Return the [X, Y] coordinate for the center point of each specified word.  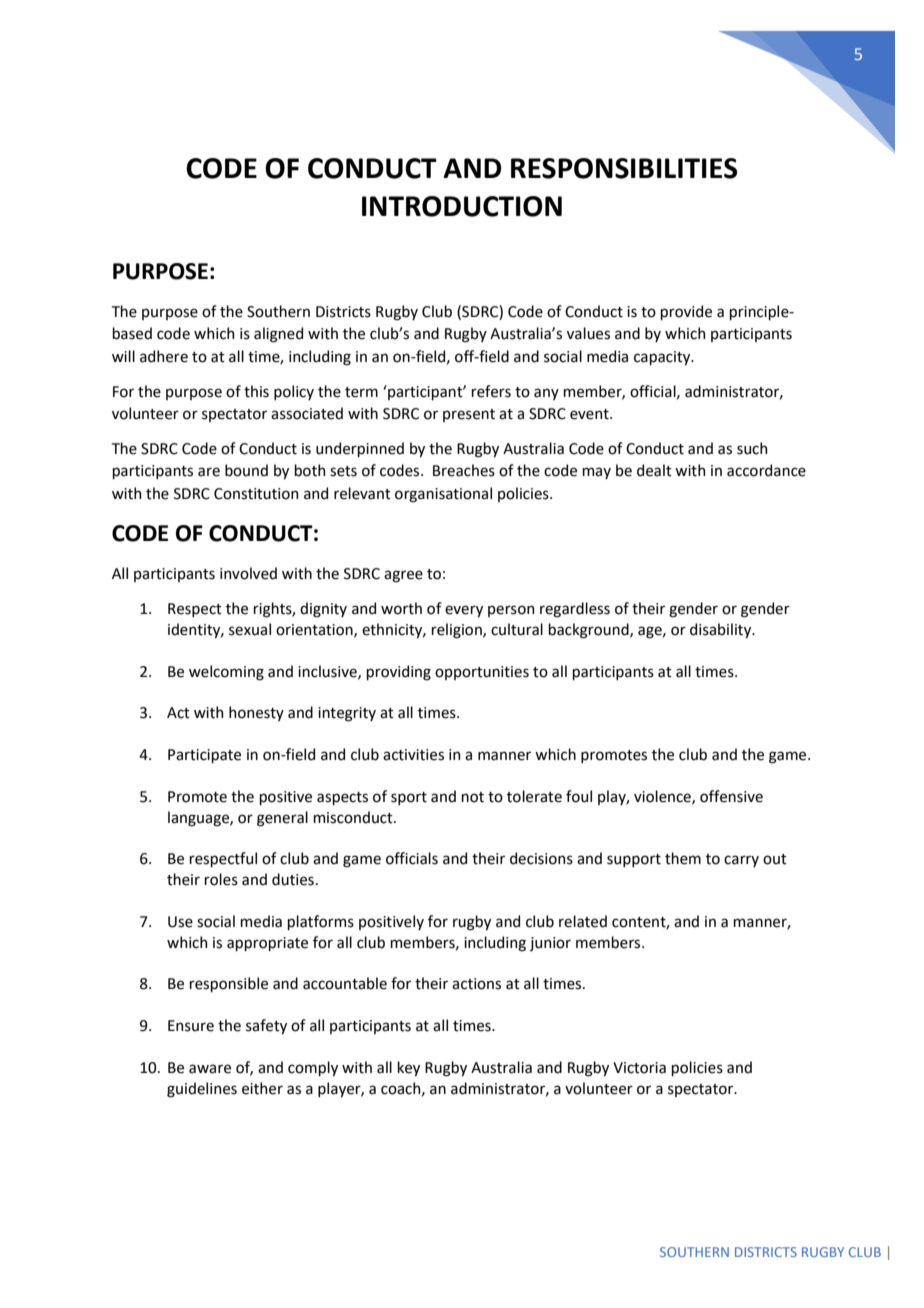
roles [221, 879]
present [469, 415]
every [464, 611]
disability [722, 630]
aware [210, 1069]
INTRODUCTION [462, 206]
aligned [278, 335]
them [683, 858]
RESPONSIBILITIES [624, 168]
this [256, 391]
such [752, 448]
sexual [250, 629]
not [472, 797]
